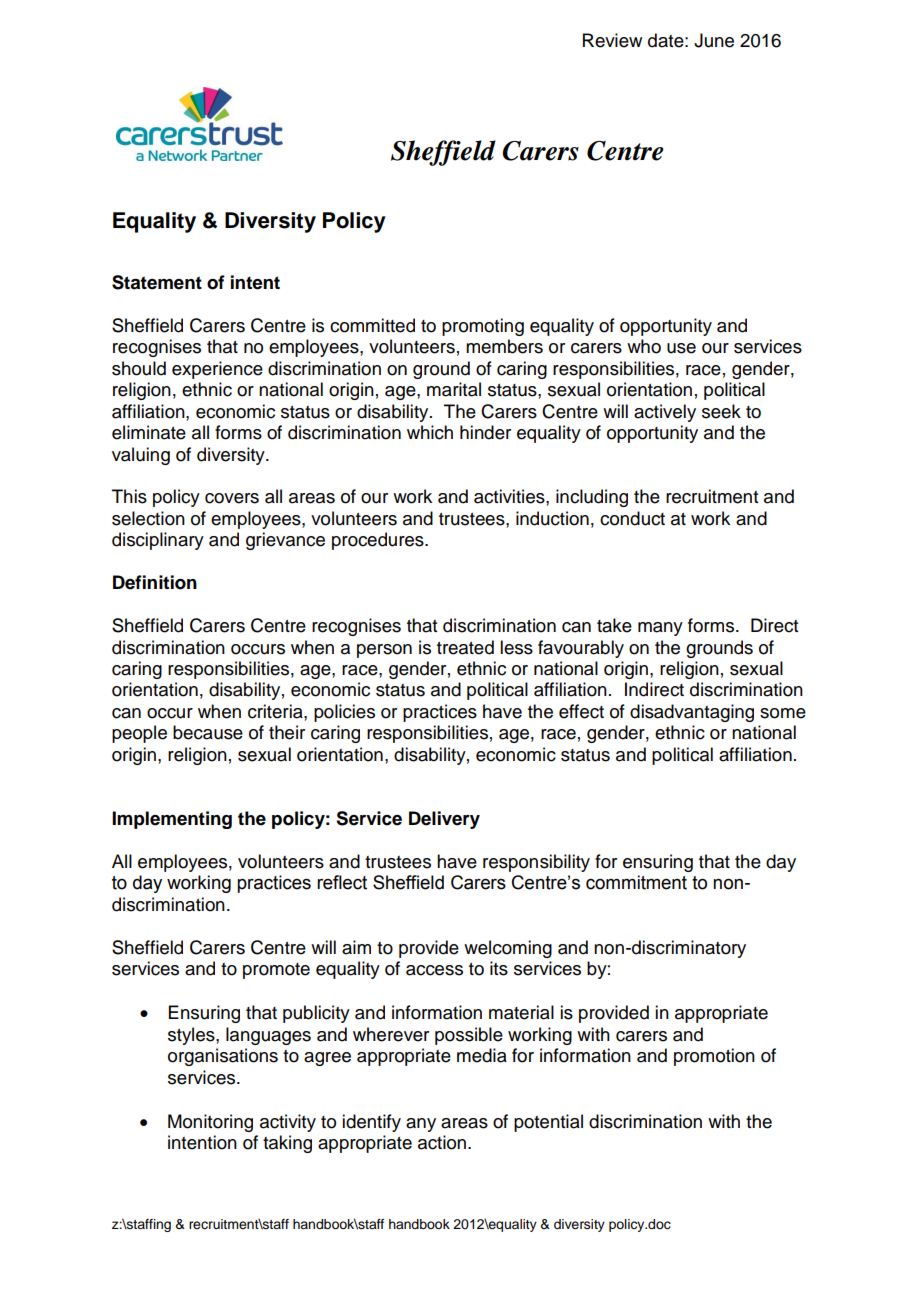 This image has width=924, height=1308. Describe the element at coordinates (660, 629) in the image. I see `many` at that location.
